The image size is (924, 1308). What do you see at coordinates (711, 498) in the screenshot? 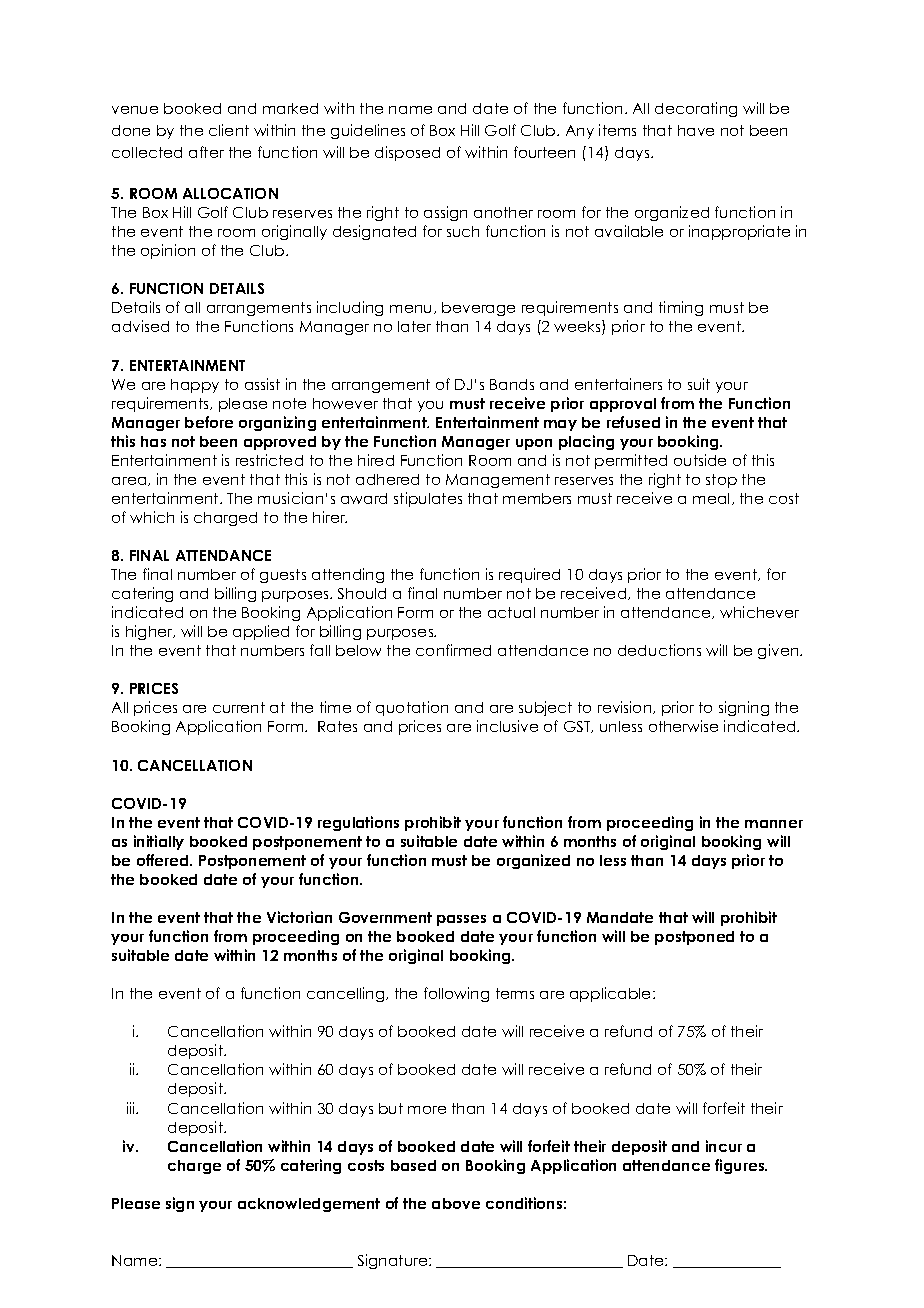
I see `meal` at bounding box center [711, 498].
